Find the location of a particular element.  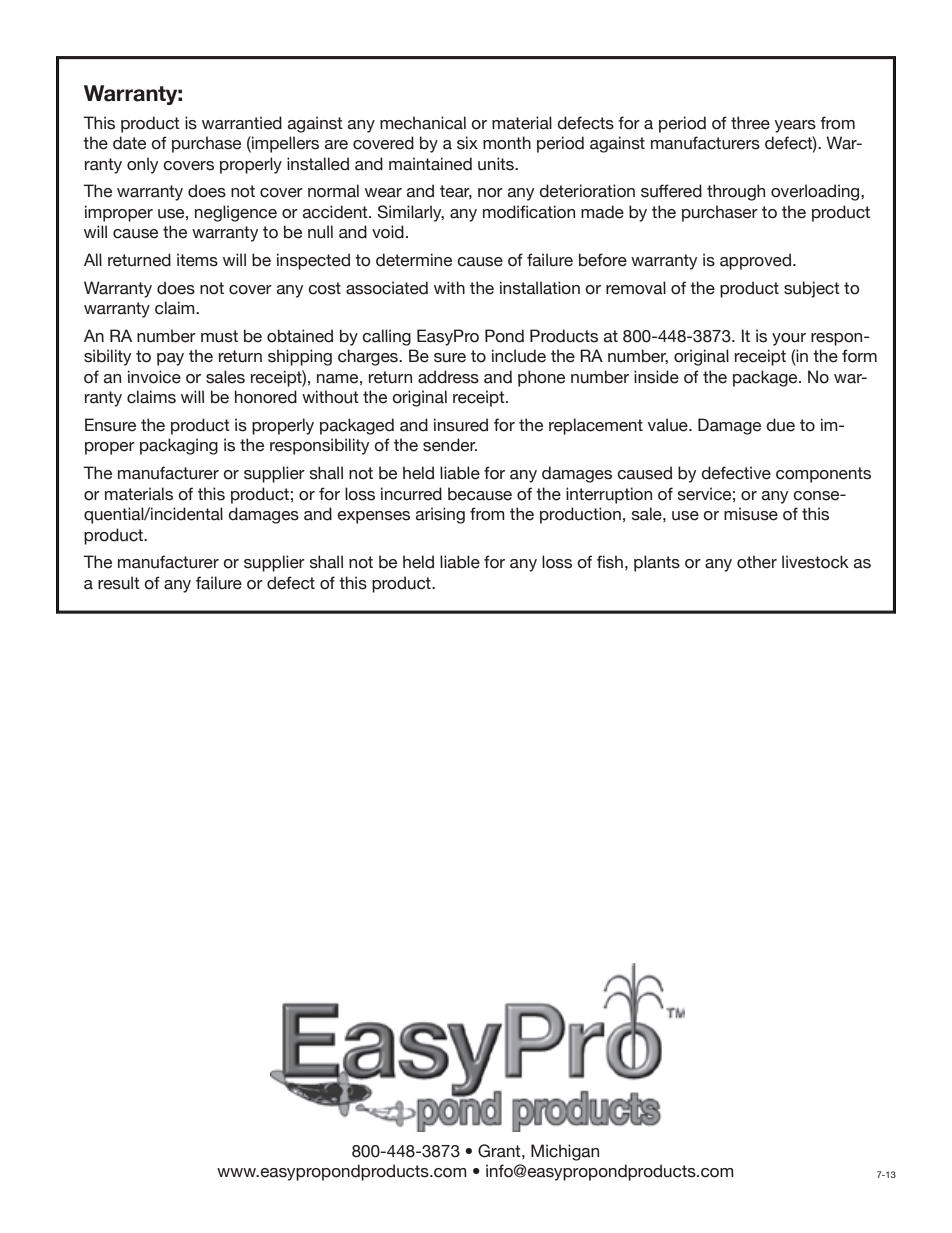

expenses is located at coordinates (373, 517).
